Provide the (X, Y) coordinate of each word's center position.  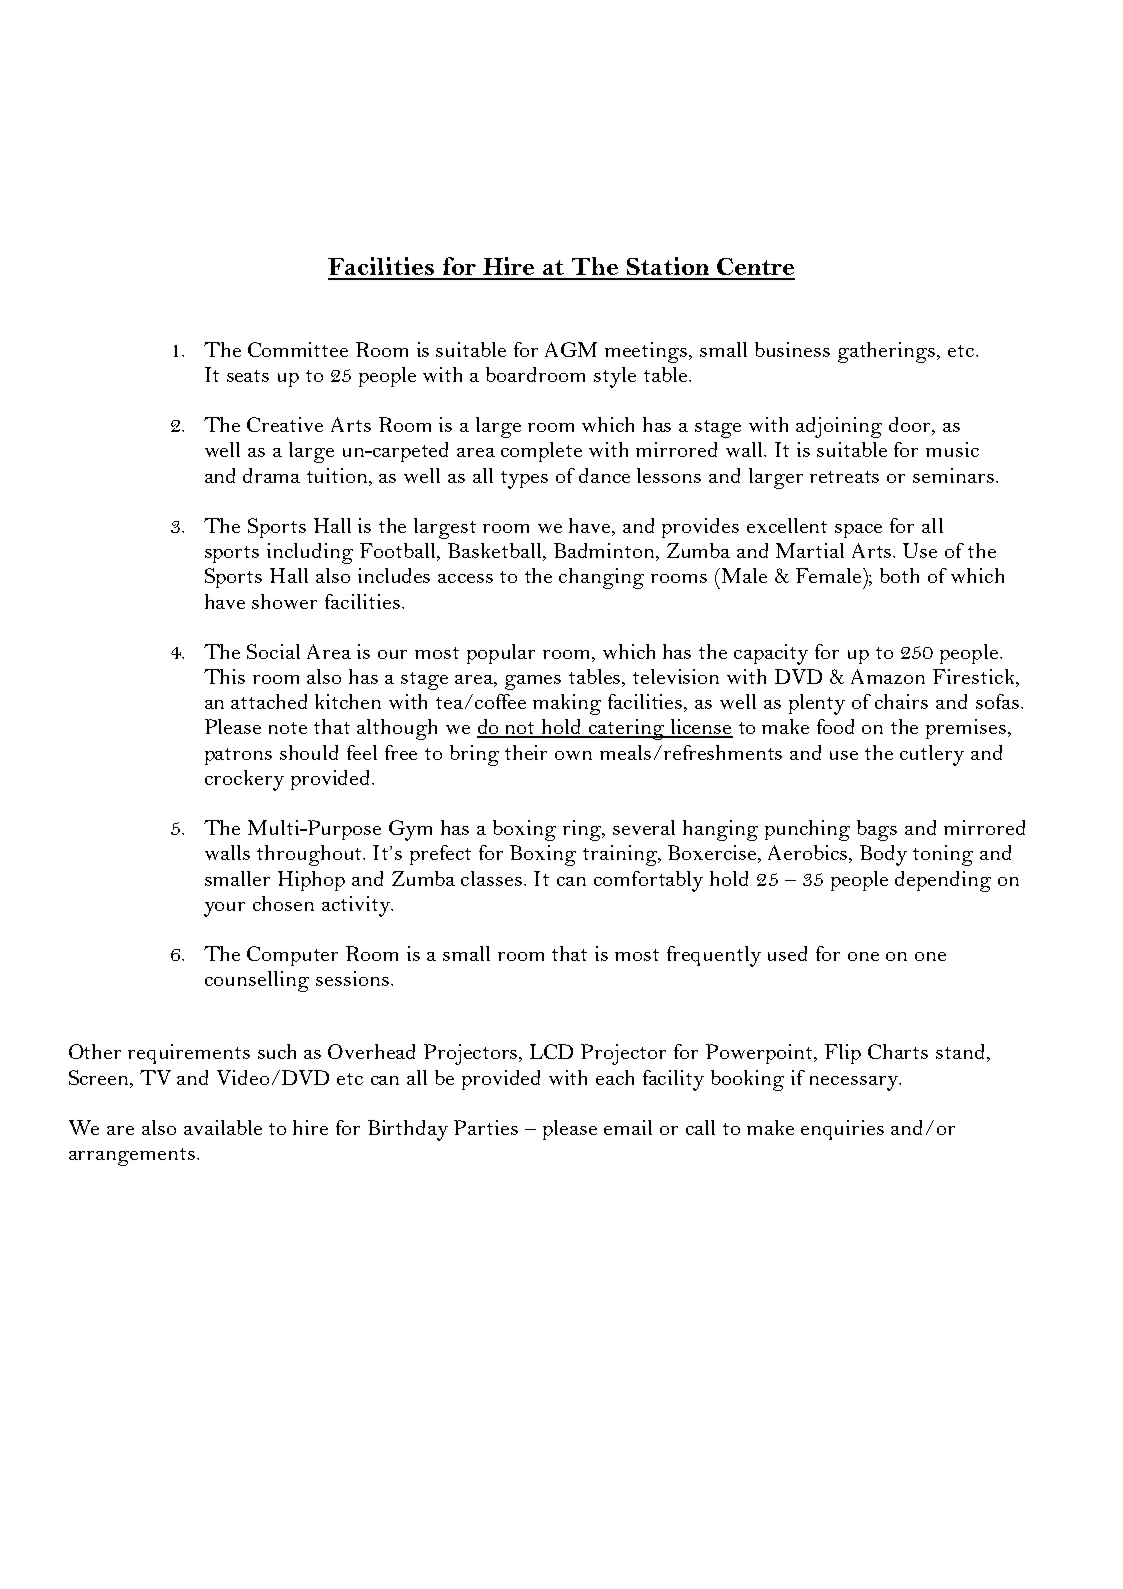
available (223, 1127)
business (792, 349)
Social (273, 651)
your (224, 909)
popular (501, 654)
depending (943, 881)
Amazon (888, 676)
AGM (571, 349)
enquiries (842, 1130)
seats (248, 376)
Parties (486, 1127)
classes (493, 878)
